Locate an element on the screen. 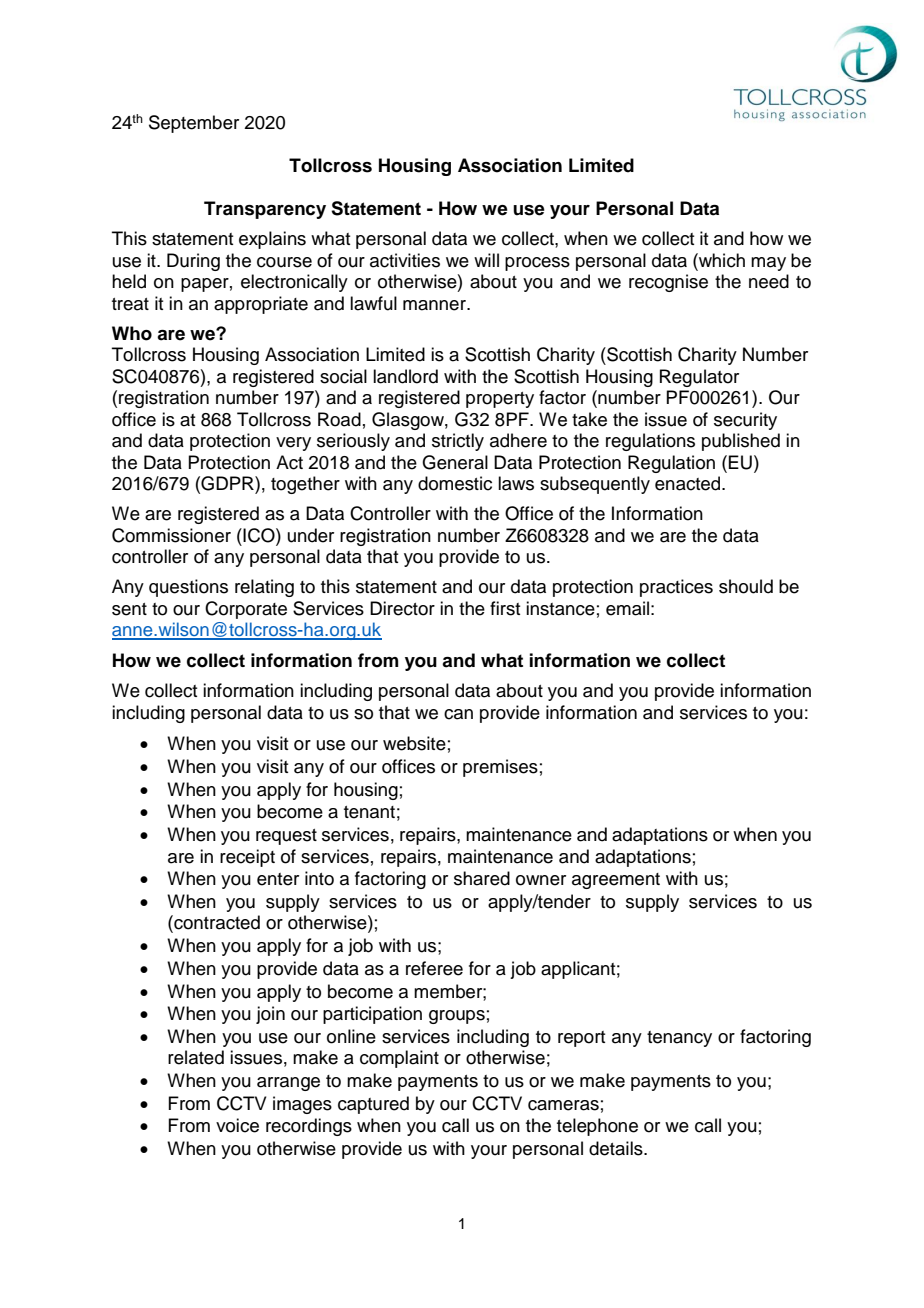 The width and height of the screenshot is (924, 1308). Regulator is located at coordinates (699, 378).
